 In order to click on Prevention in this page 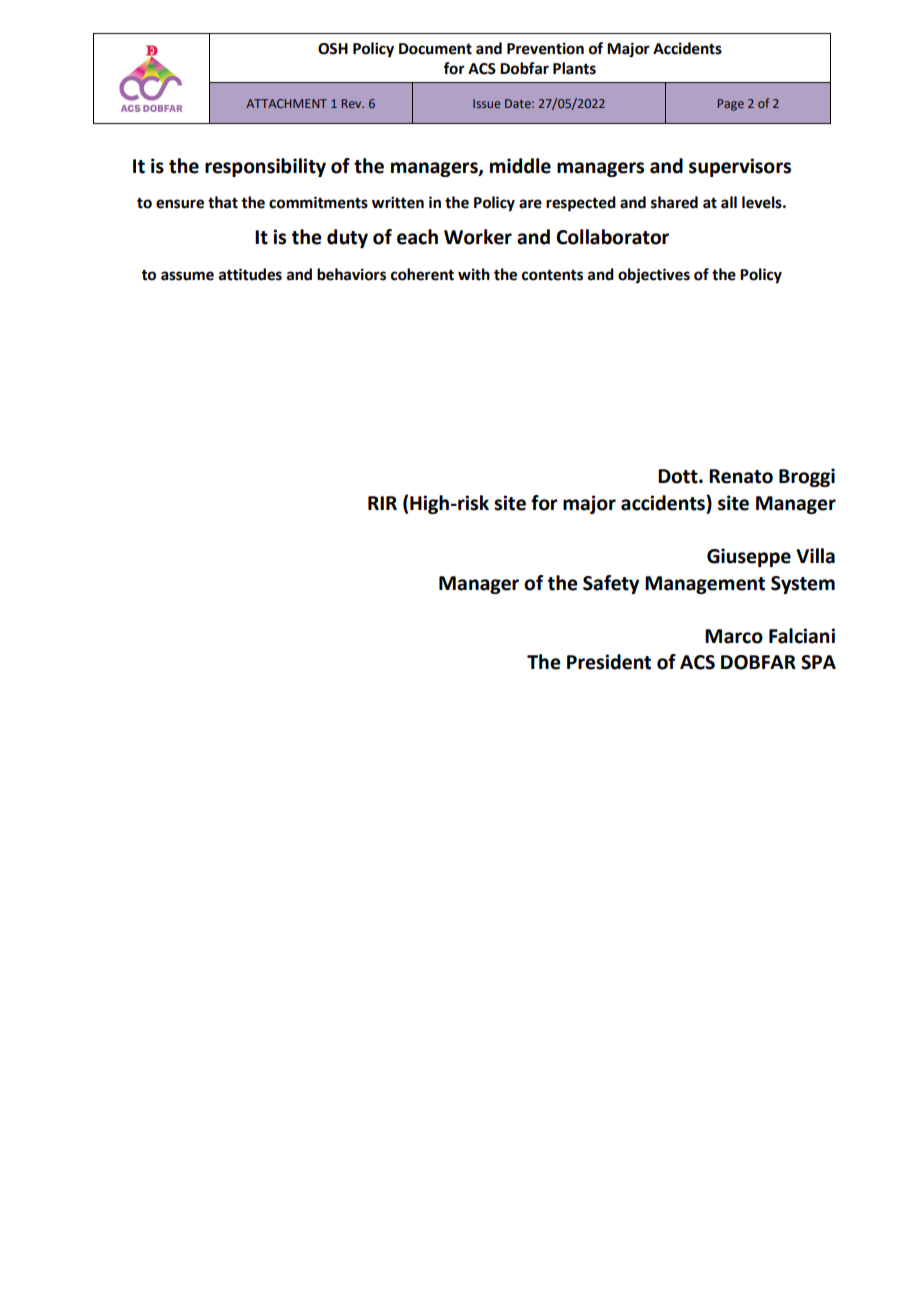, I will do `click(545, 48)`.
